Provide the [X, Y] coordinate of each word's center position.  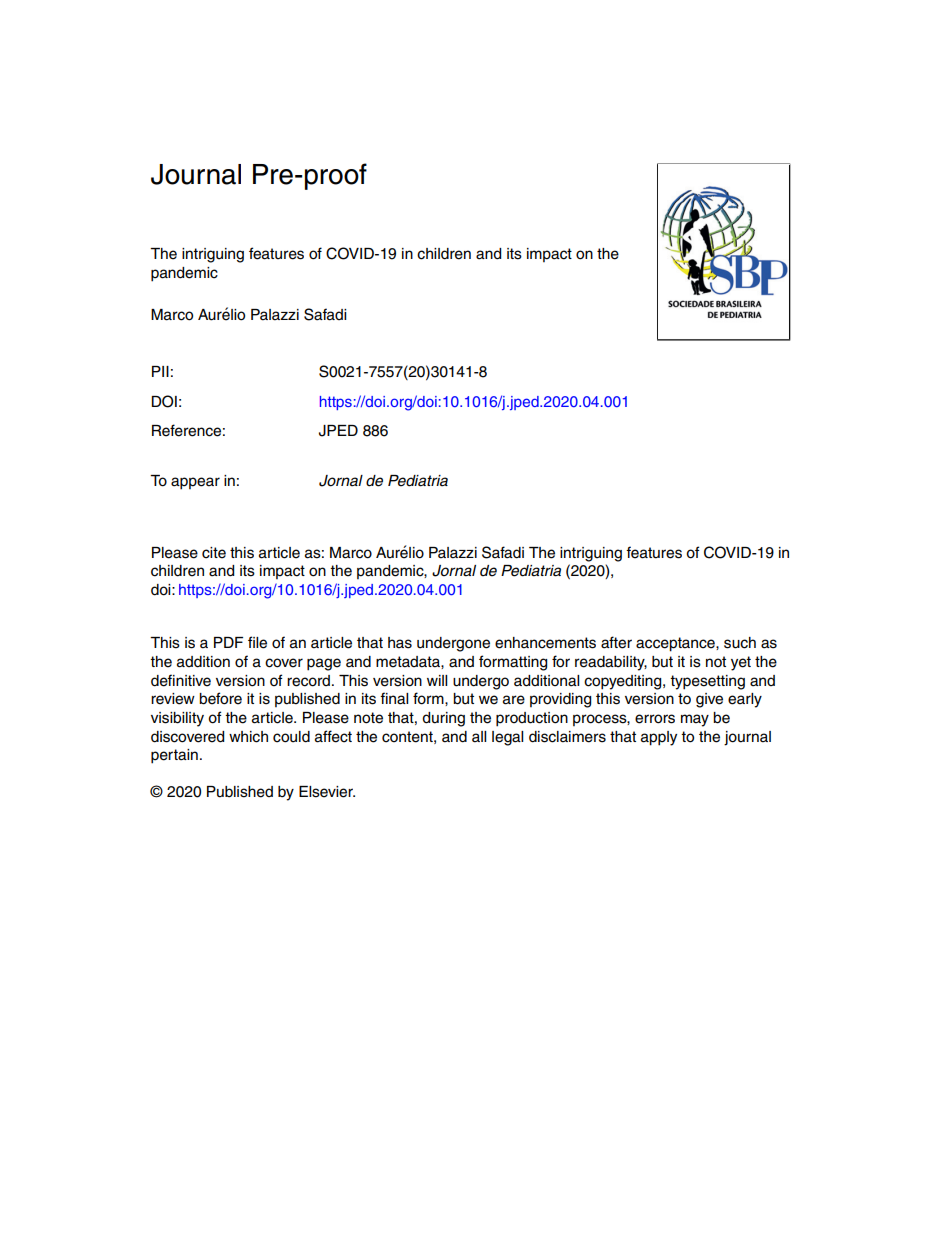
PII [160, 371]
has [400, 643]
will [437, 680]
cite [214, 553]
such [740, 643]
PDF [228, 642]
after [616, 642]
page [324, 664]
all [479, 737]
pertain [174, 756]
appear [195, 483]
